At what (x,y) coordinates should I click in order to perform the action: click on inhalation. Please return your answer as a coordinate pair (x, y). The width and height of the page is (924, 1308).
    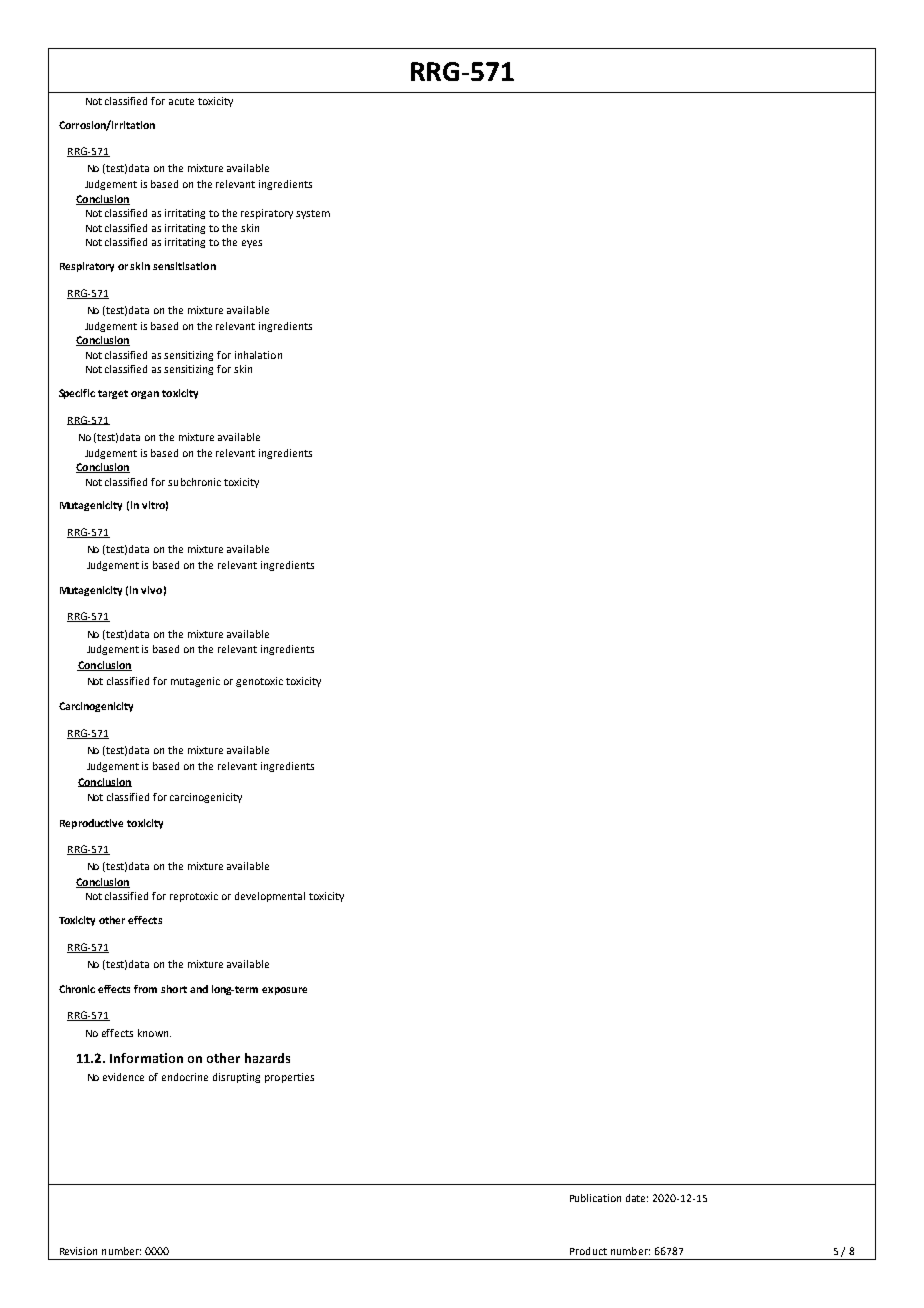
    Looking at the image, I should click on (258, 355).
